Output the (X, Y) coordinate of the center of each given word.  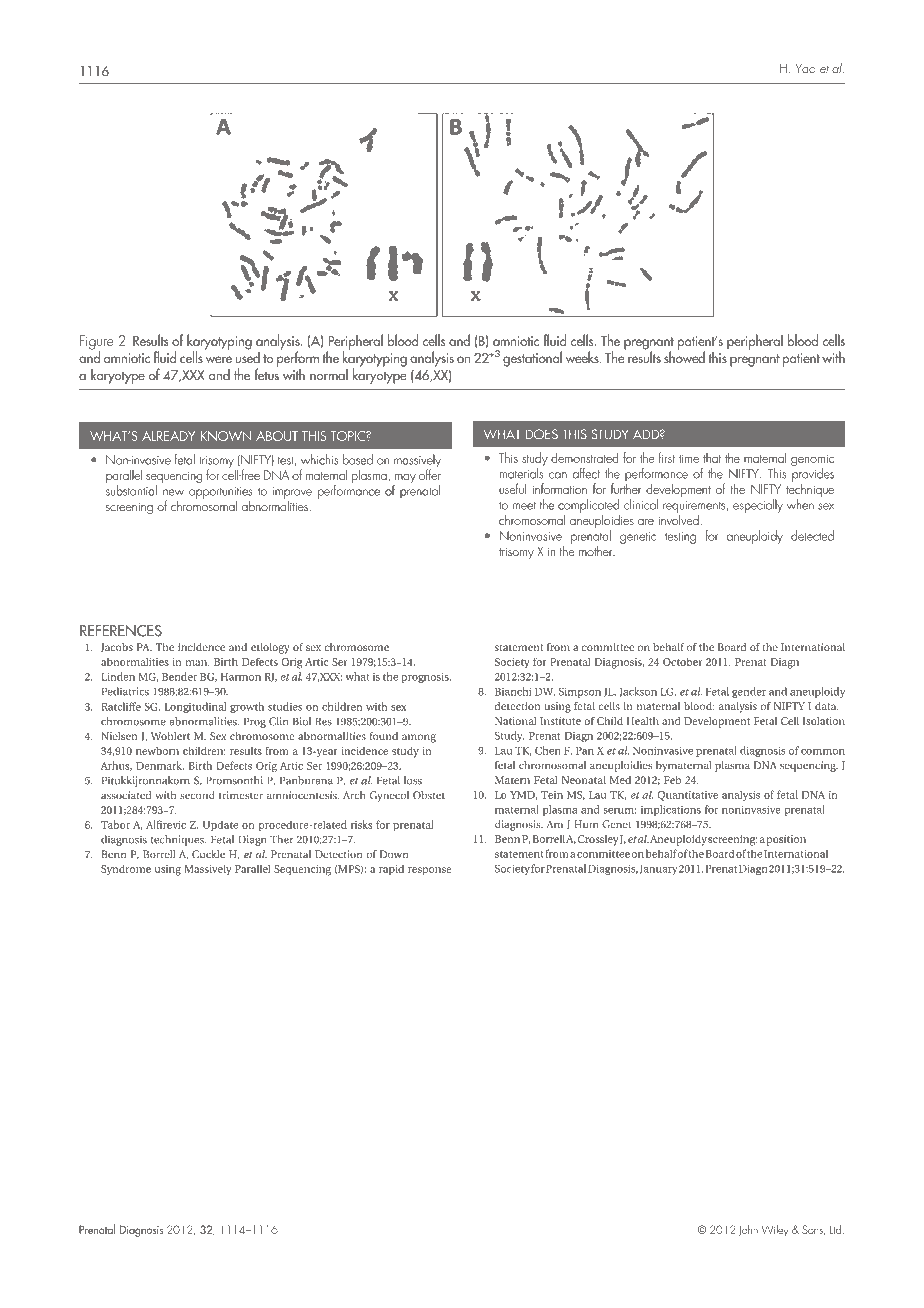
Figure (96, 343)
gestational (532, 359)
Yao (806, 68)
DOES (541, 434)
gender (749, 692)
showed (684, 356)
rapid (391, 870)
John (748, 1230)
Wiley (775, 1231)
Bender (179, 676)
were (218, 359)
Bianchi (513, 691)
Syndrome (126, 870)
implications (671, 810)
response (430, 871)
